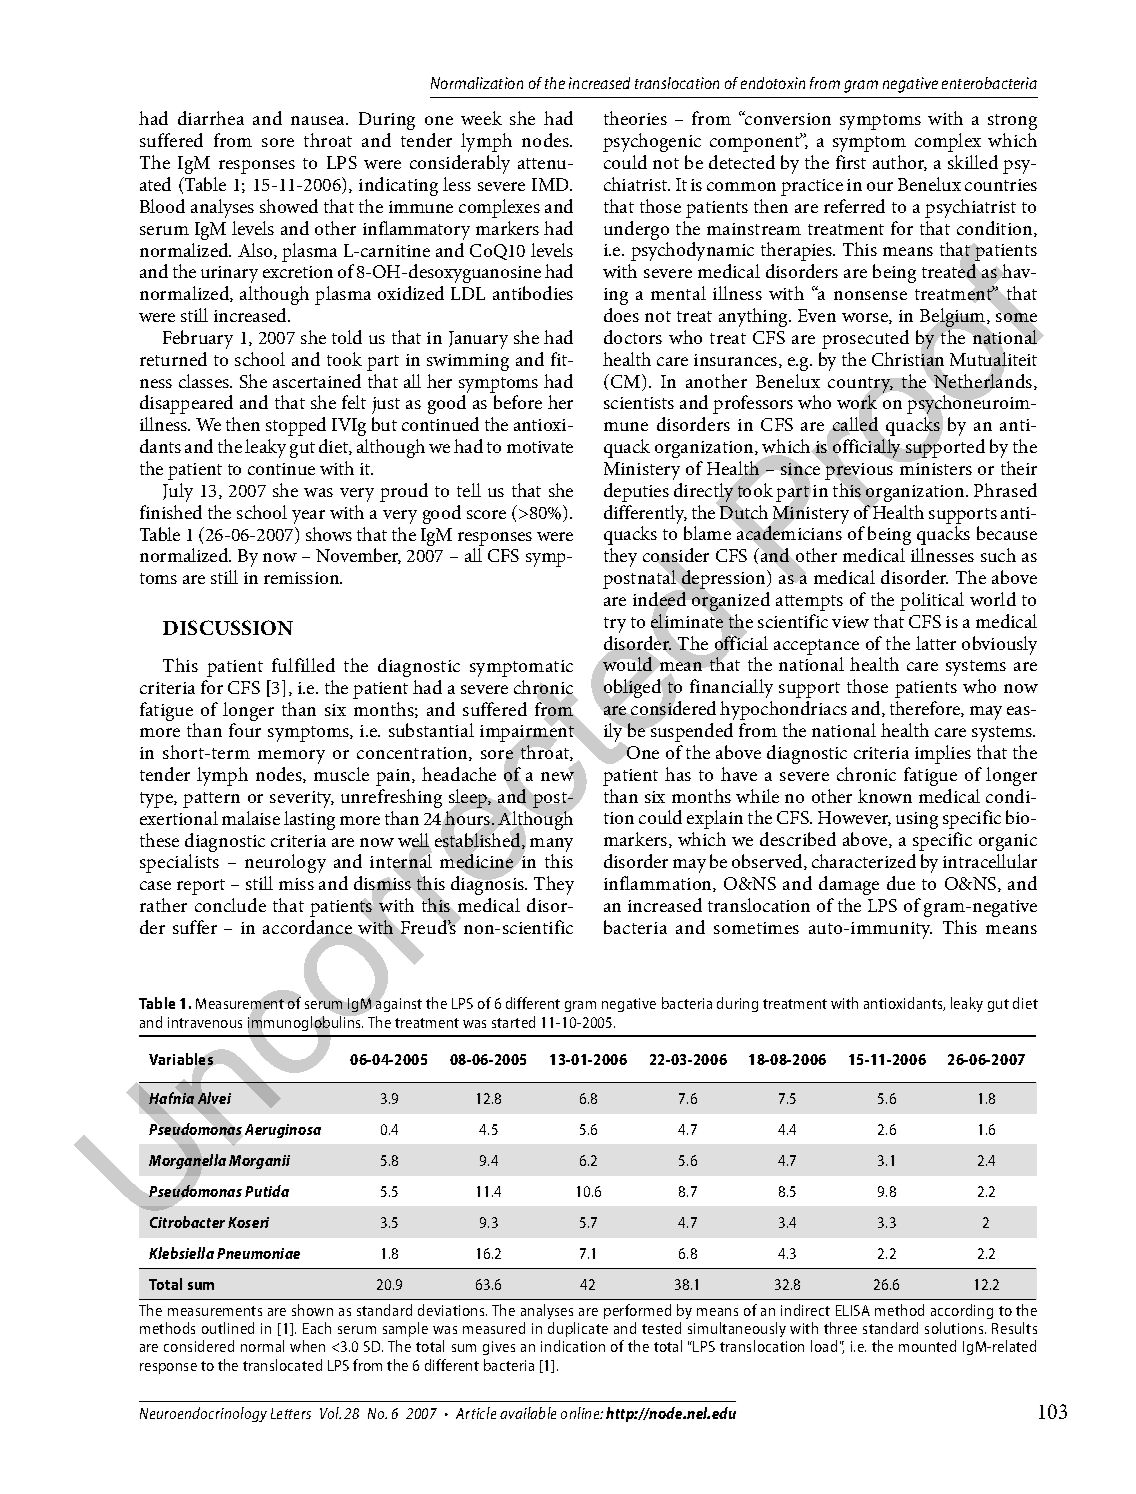 The height and width of the screenshot is (1494, 1136). I want to click on year, so click(308, 517).
